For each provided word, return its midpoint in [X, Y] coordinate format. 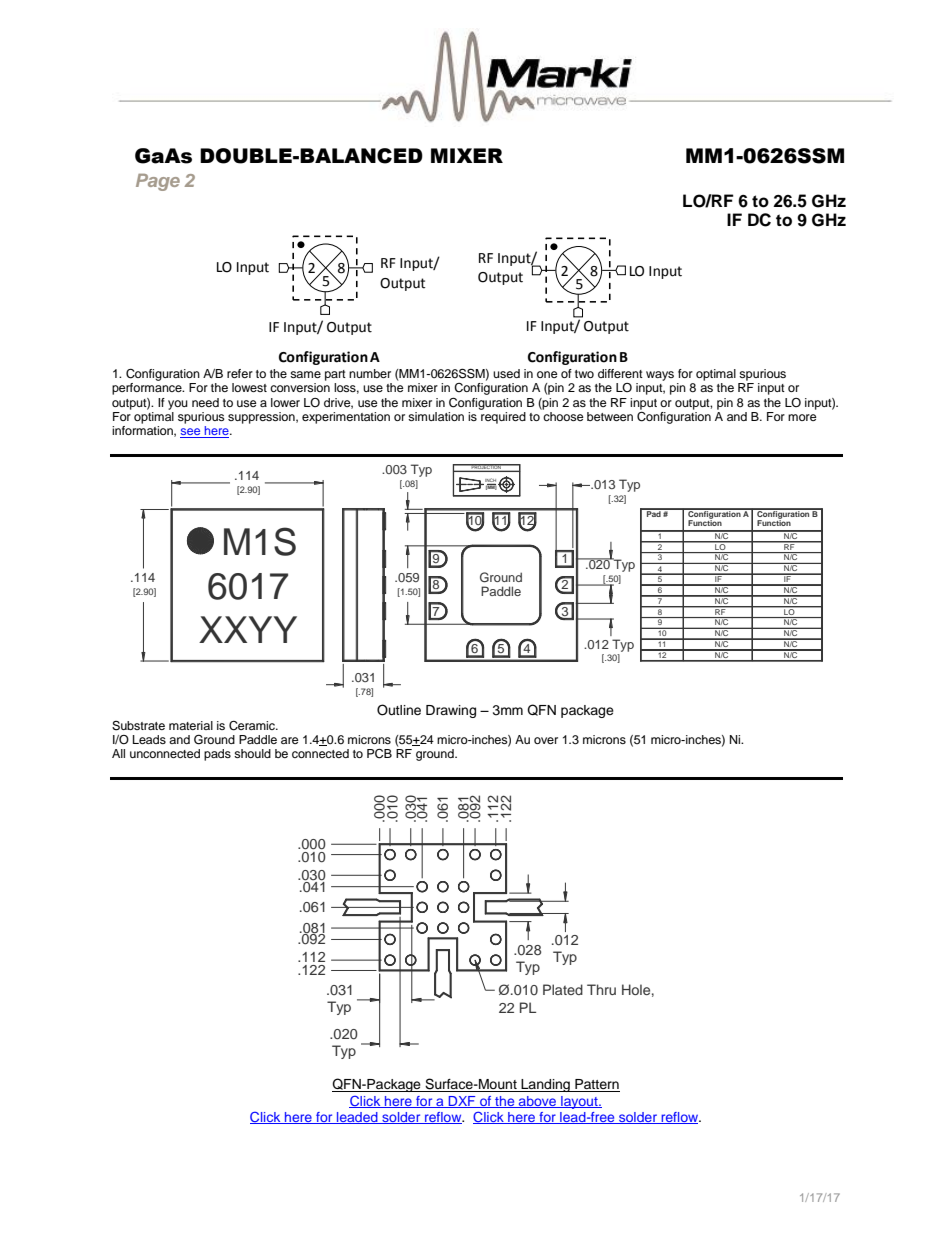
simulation [436, 416]
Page [158, 182]
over [546, 740]
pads [217, 755]
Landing [545, 1085]
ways [660, 376]
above [538, 1102]
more [802, 417]
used [506, 373]
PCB [379, 754]
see [191, 433]
